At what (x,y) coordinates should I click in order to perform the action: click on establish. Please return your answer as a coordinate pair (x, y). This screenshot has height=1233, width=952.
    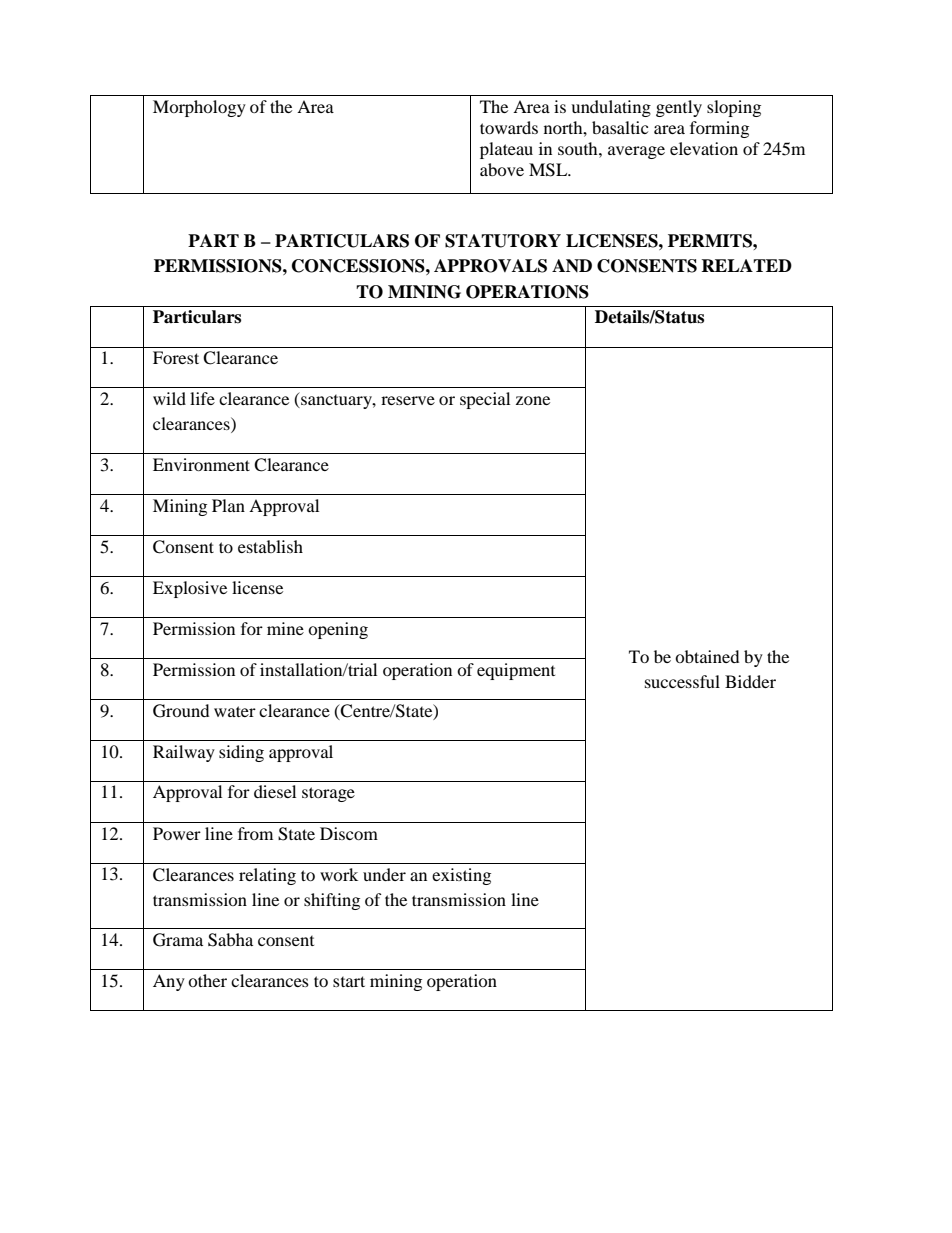
    Looking at the image, I should click on (270, 546).
